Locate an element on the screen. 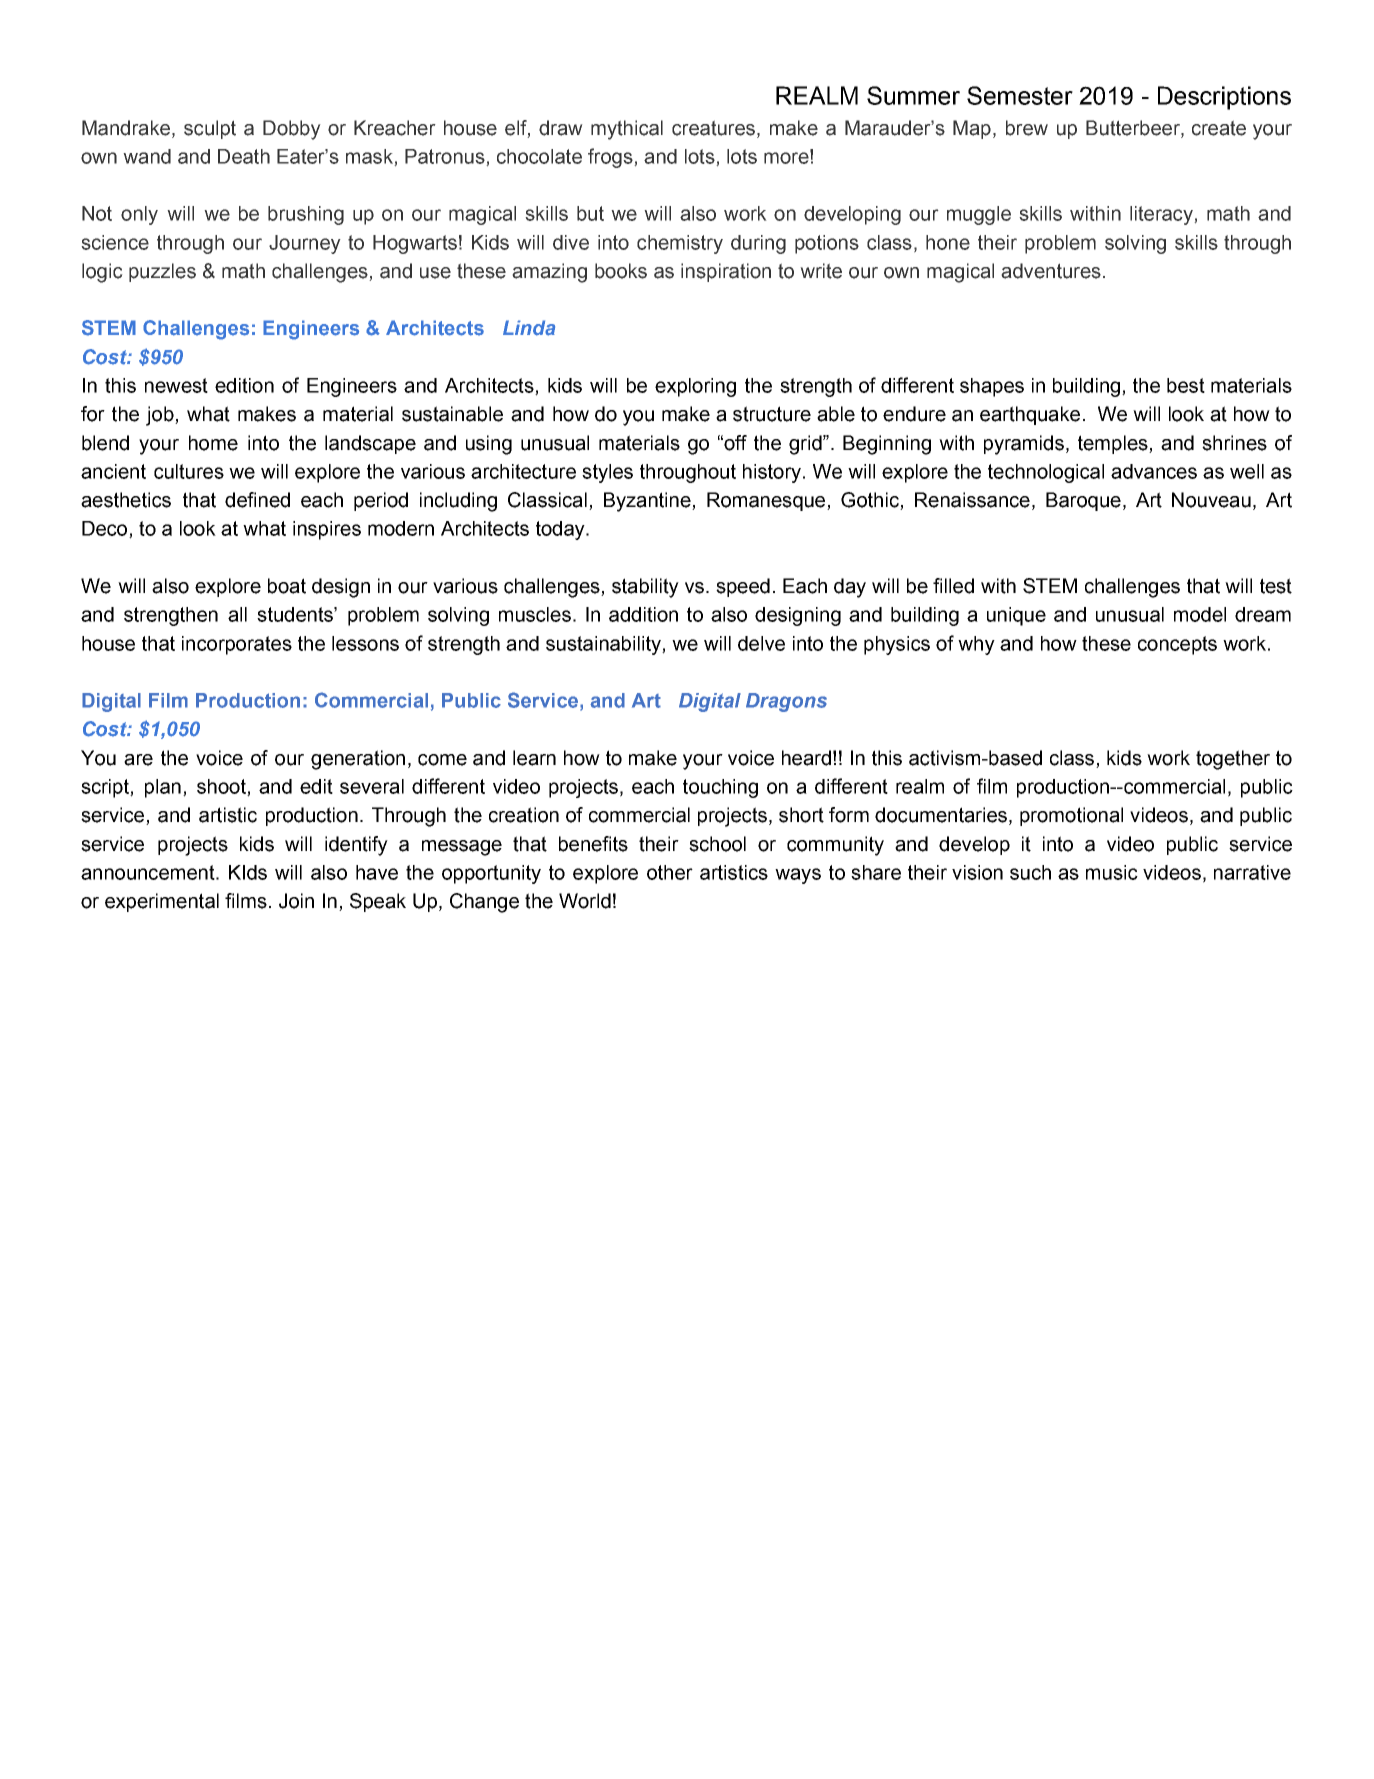 The height and width of the screenshot is (1779, 1374). heard is located at coordinates (806, 758).
